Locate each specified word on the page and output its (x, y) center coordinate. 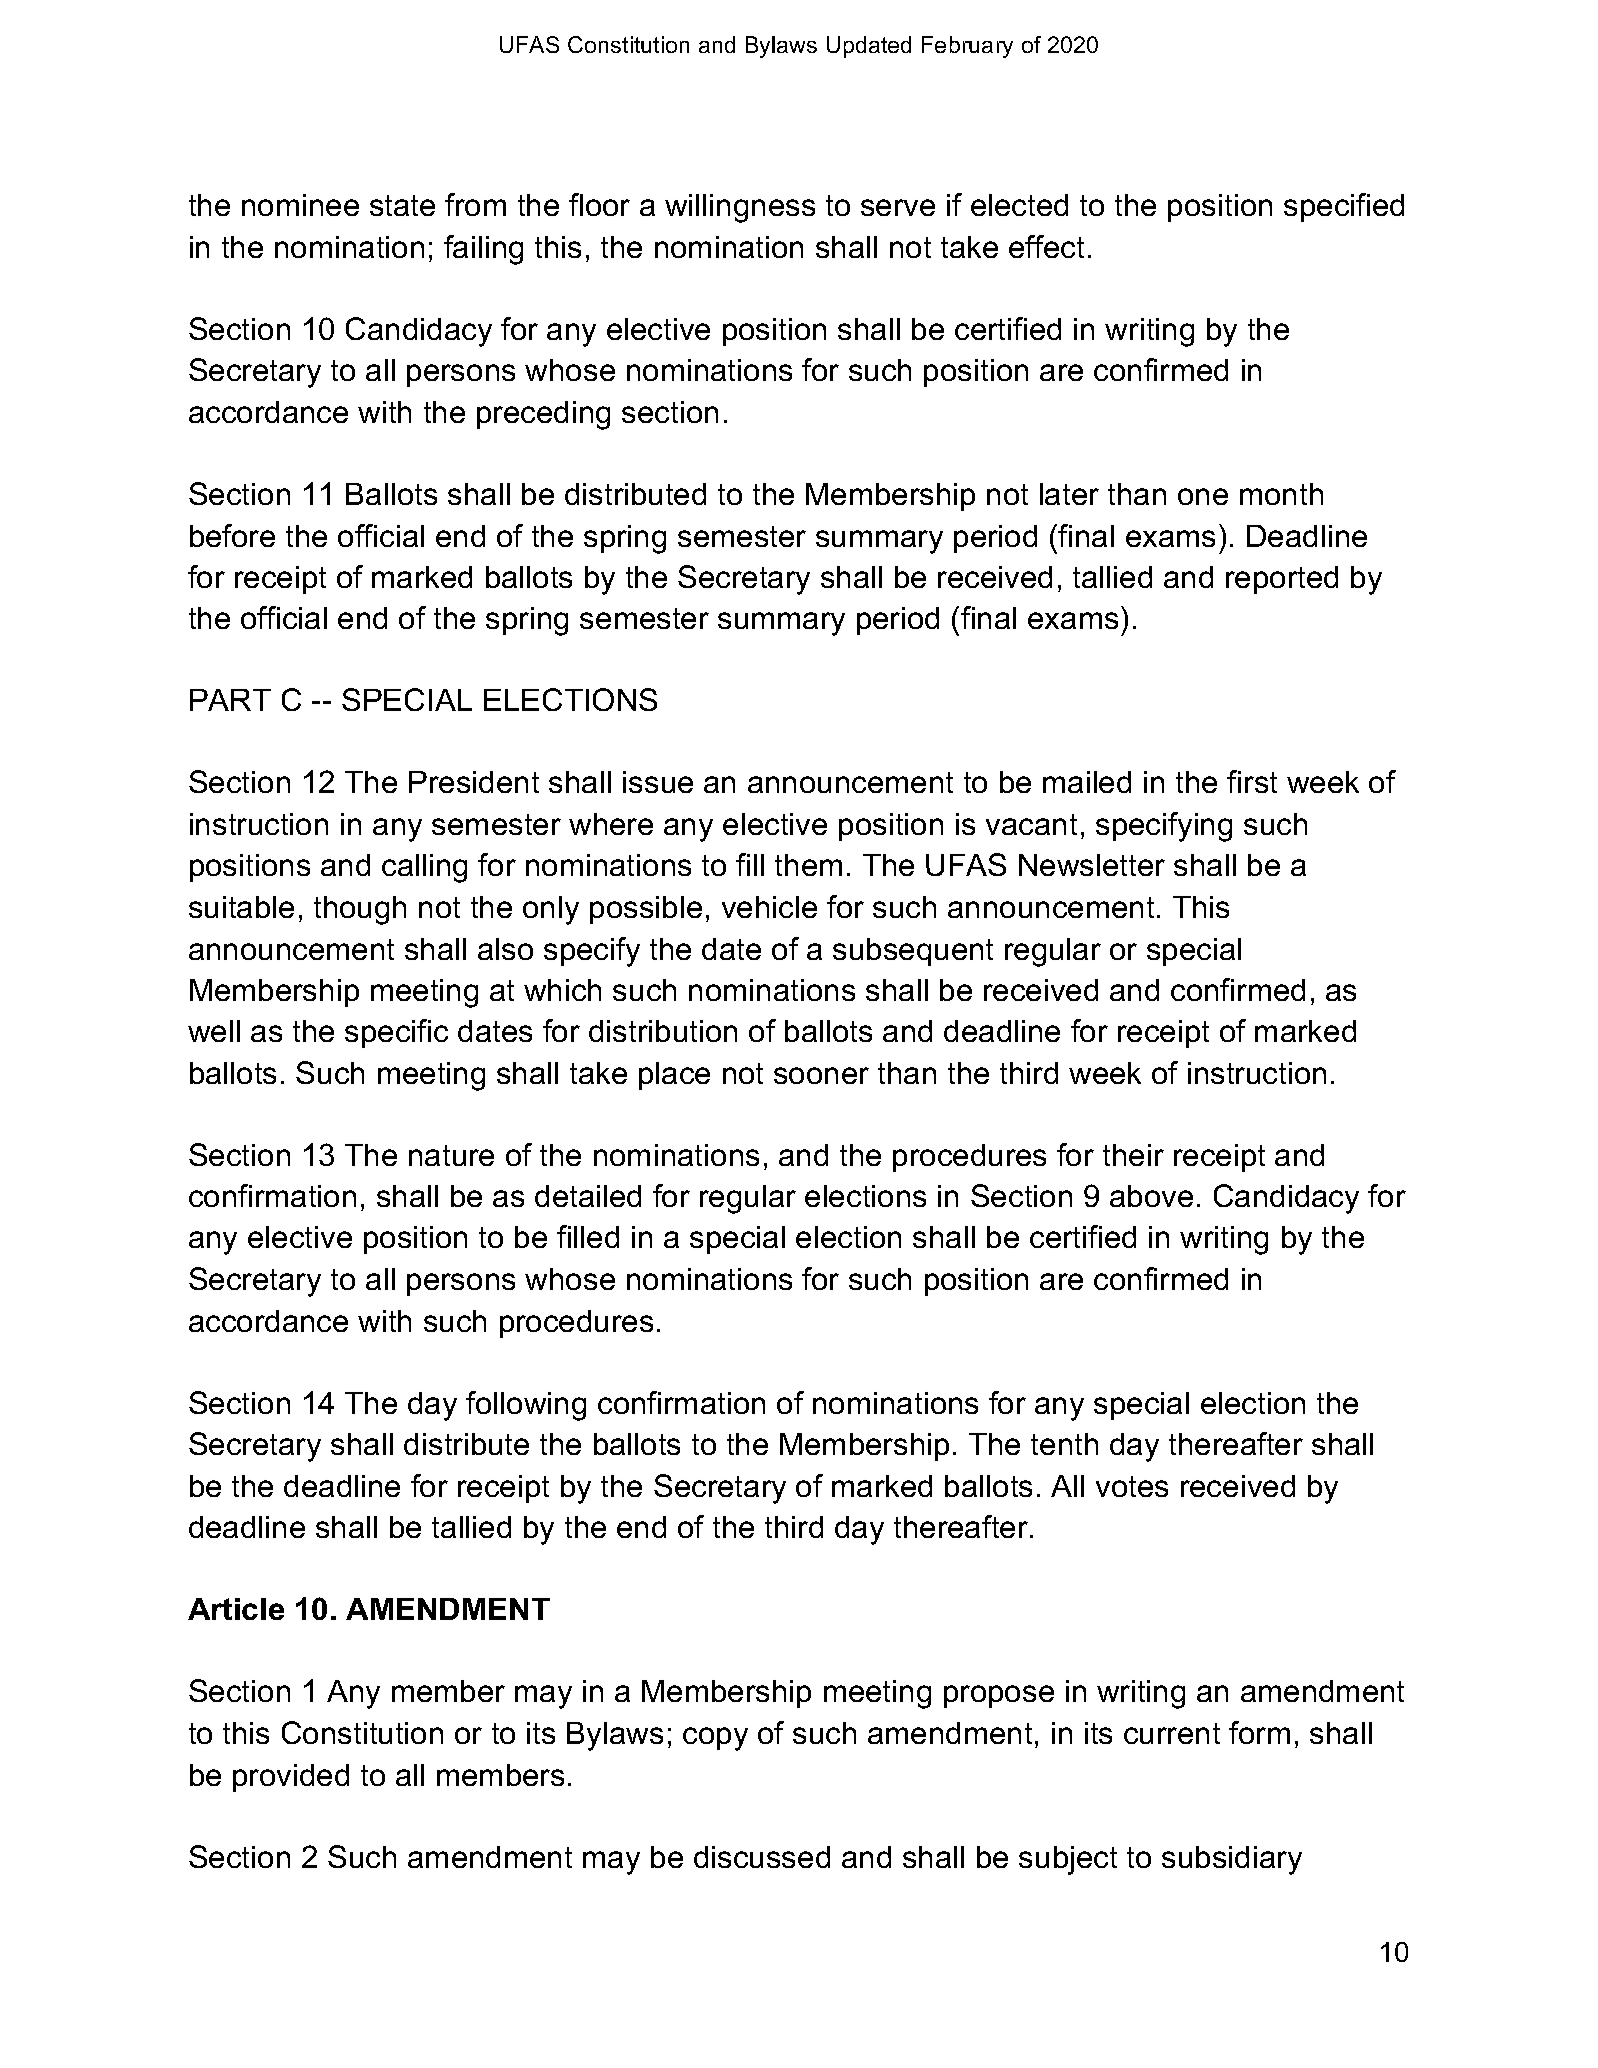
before (232, 535)
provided (291, 1778)
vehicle (769, 907)
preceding (543, 415)
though (360, 910)
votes (1132, 1486)
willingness (740, 208)
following (526, 1406)
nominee (300, 205)
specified (1344, 207)
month (1281, 494)
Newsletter (1092, 865)
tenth (1064, 1444)
